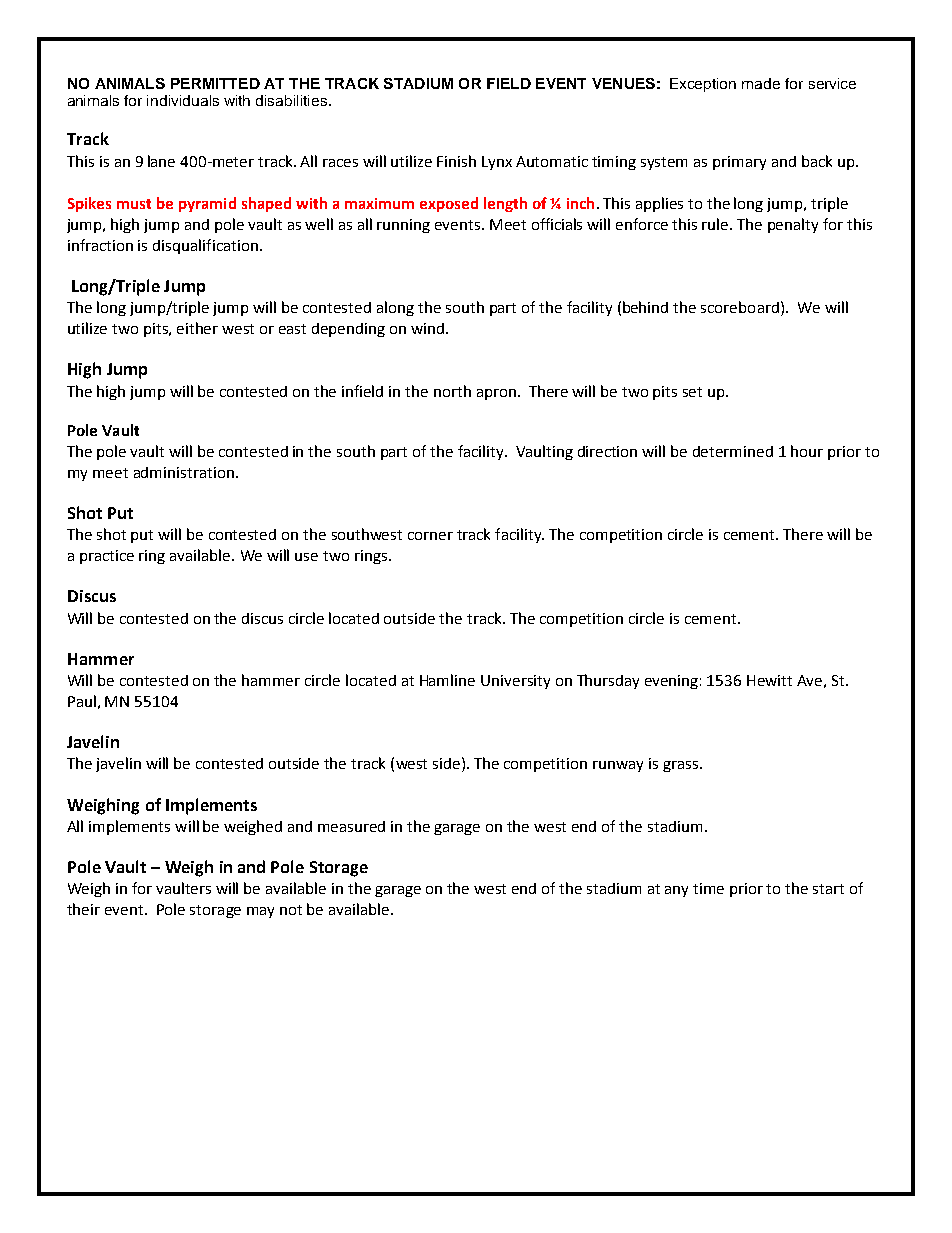 The image size is (952, 1233). Describe the element at coordinates (456, 161) in the screenshot. I see `Finish` at that location.
